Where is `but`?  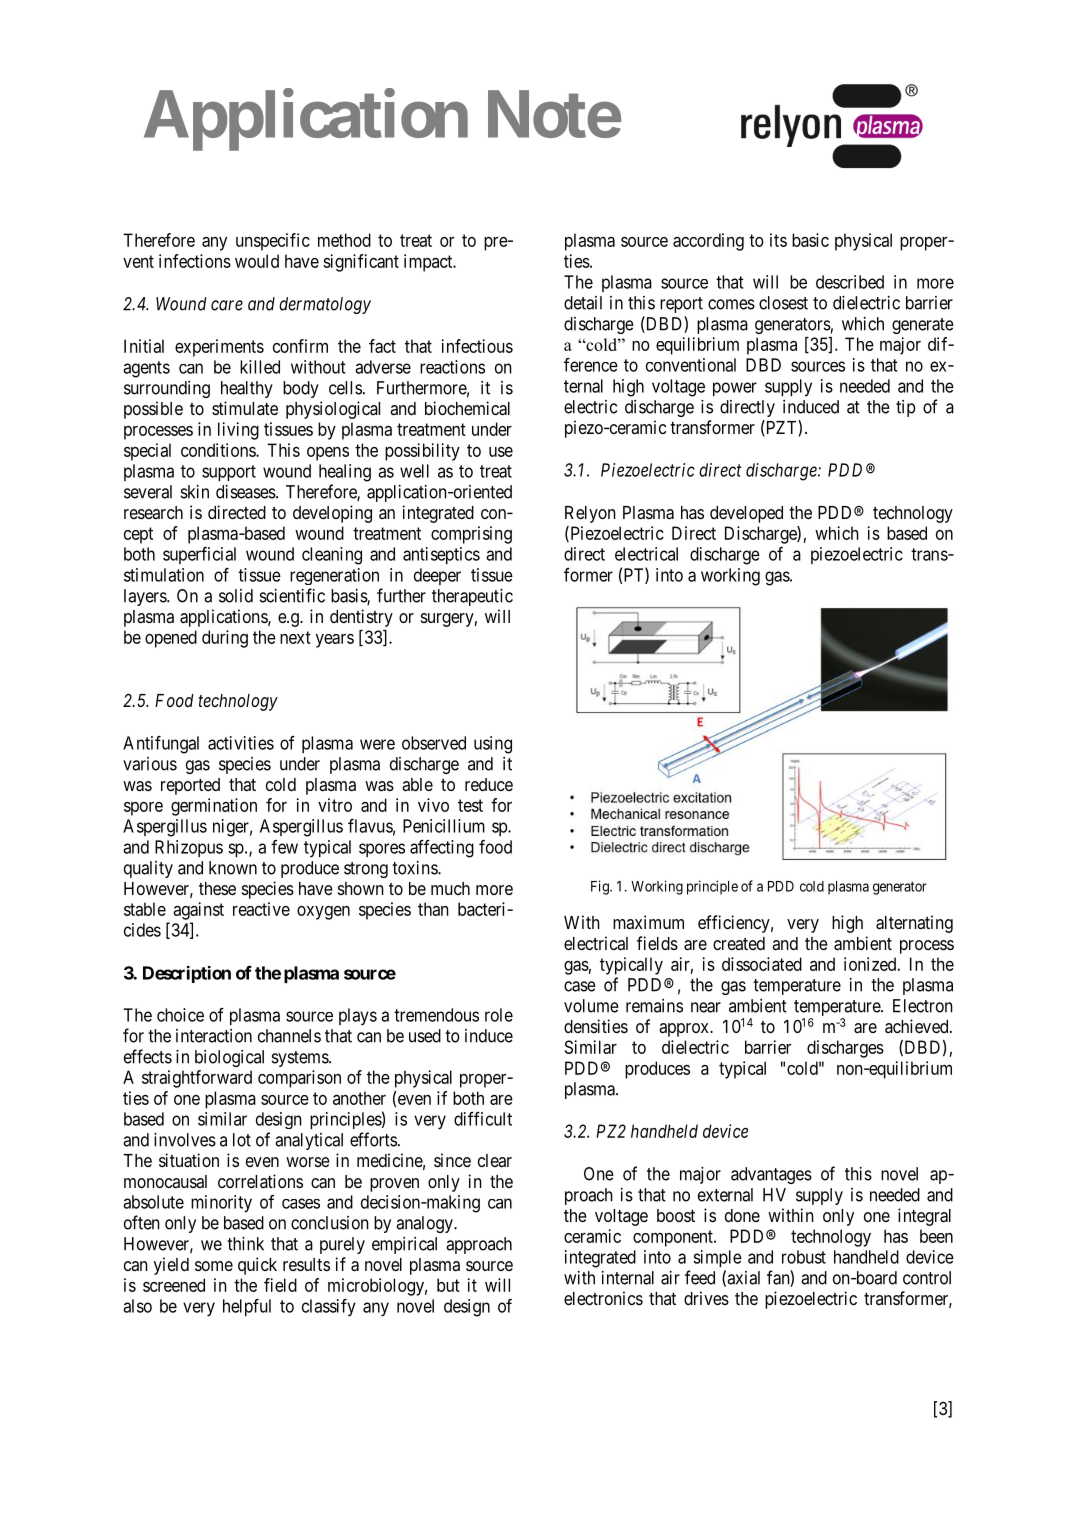 but is located at coordinates (448, 1285).
